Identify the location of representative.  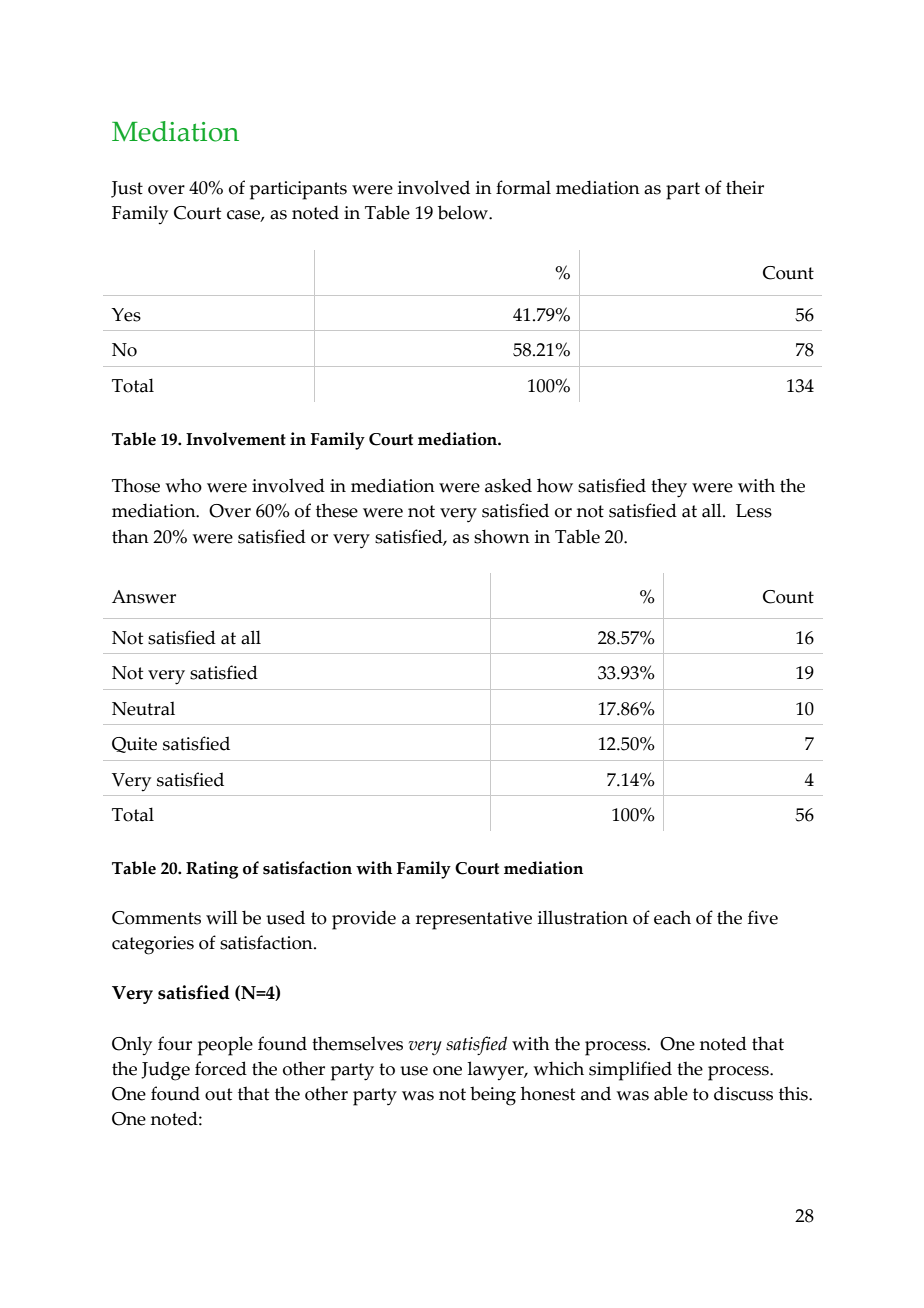
(474, 920).
